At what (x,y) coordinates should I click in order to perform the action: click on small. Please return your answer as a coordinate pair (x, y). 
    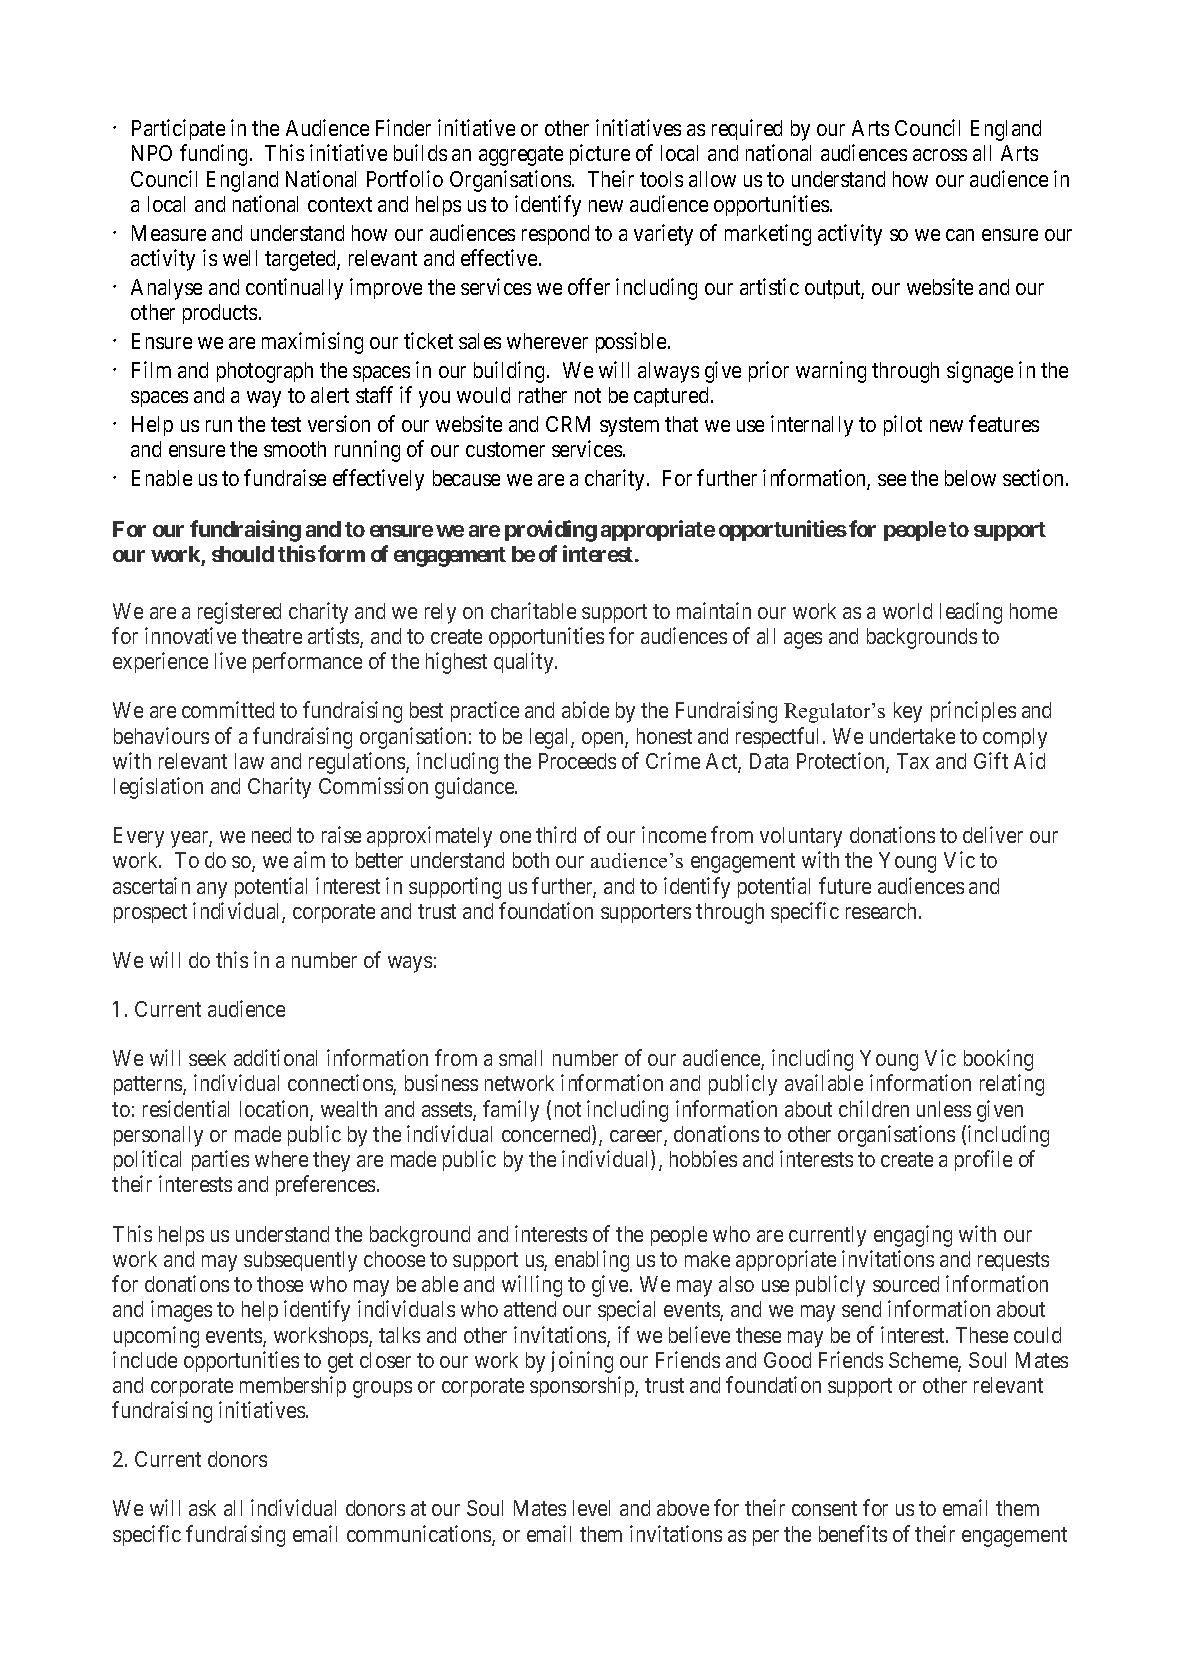
    Looking at the image, I should click on (520, 1058).
